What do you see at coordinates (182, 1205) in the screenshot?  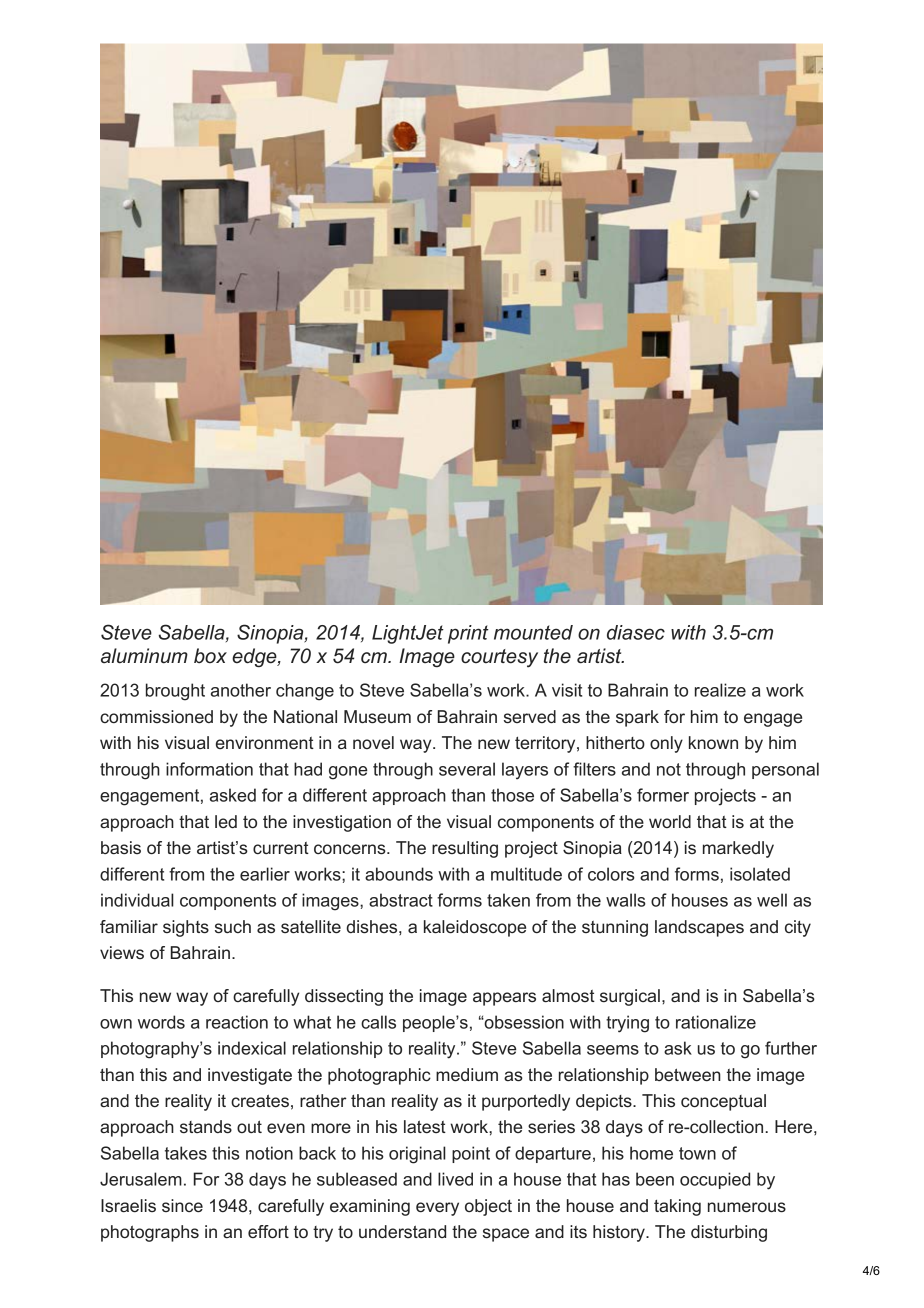 I see `since` at bounding box center [182, 1205].
